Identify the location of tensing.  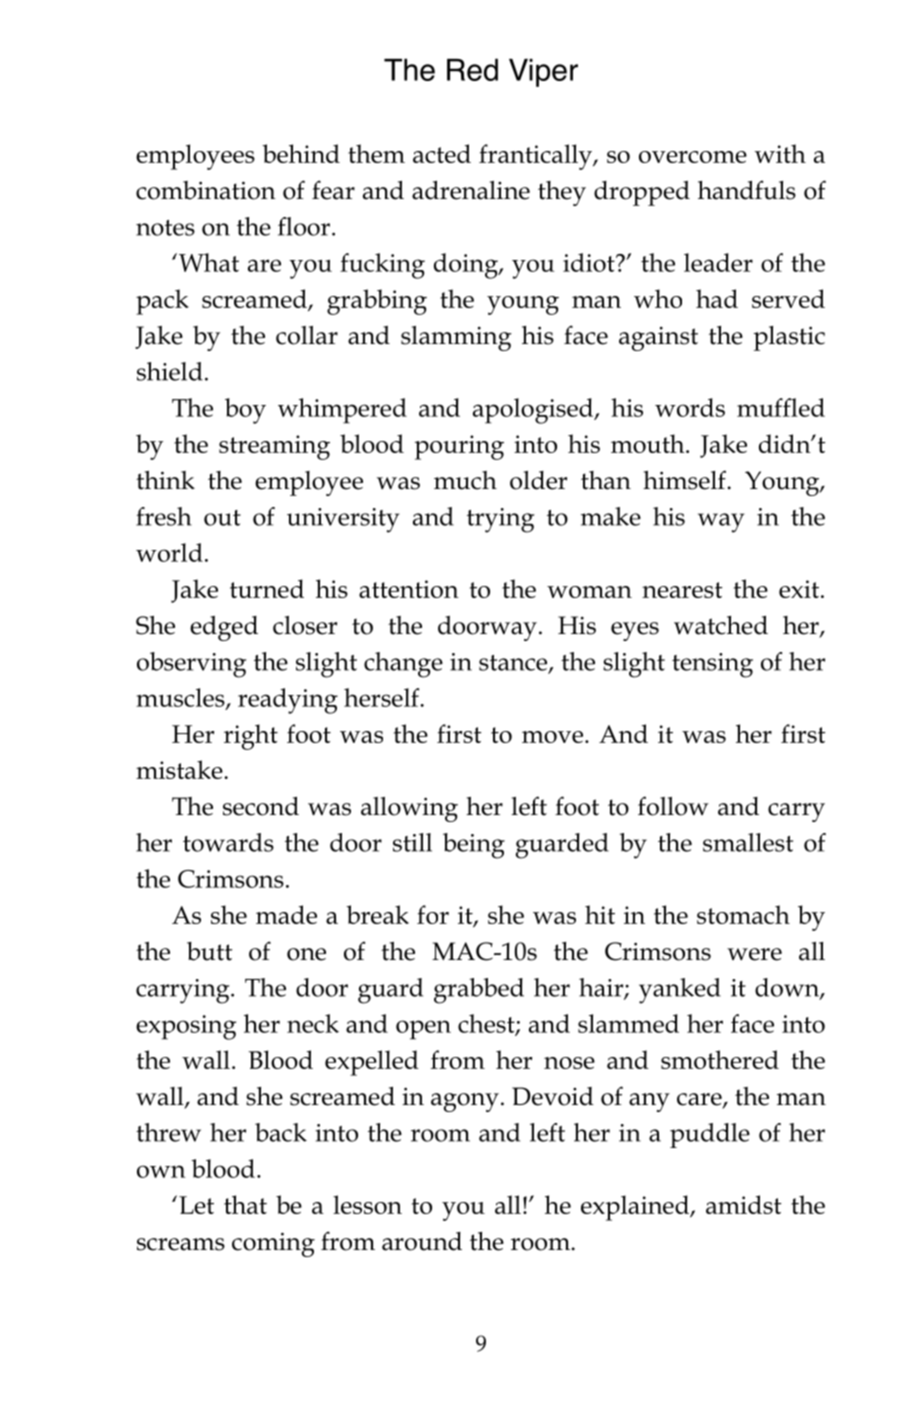
(712, 665).
